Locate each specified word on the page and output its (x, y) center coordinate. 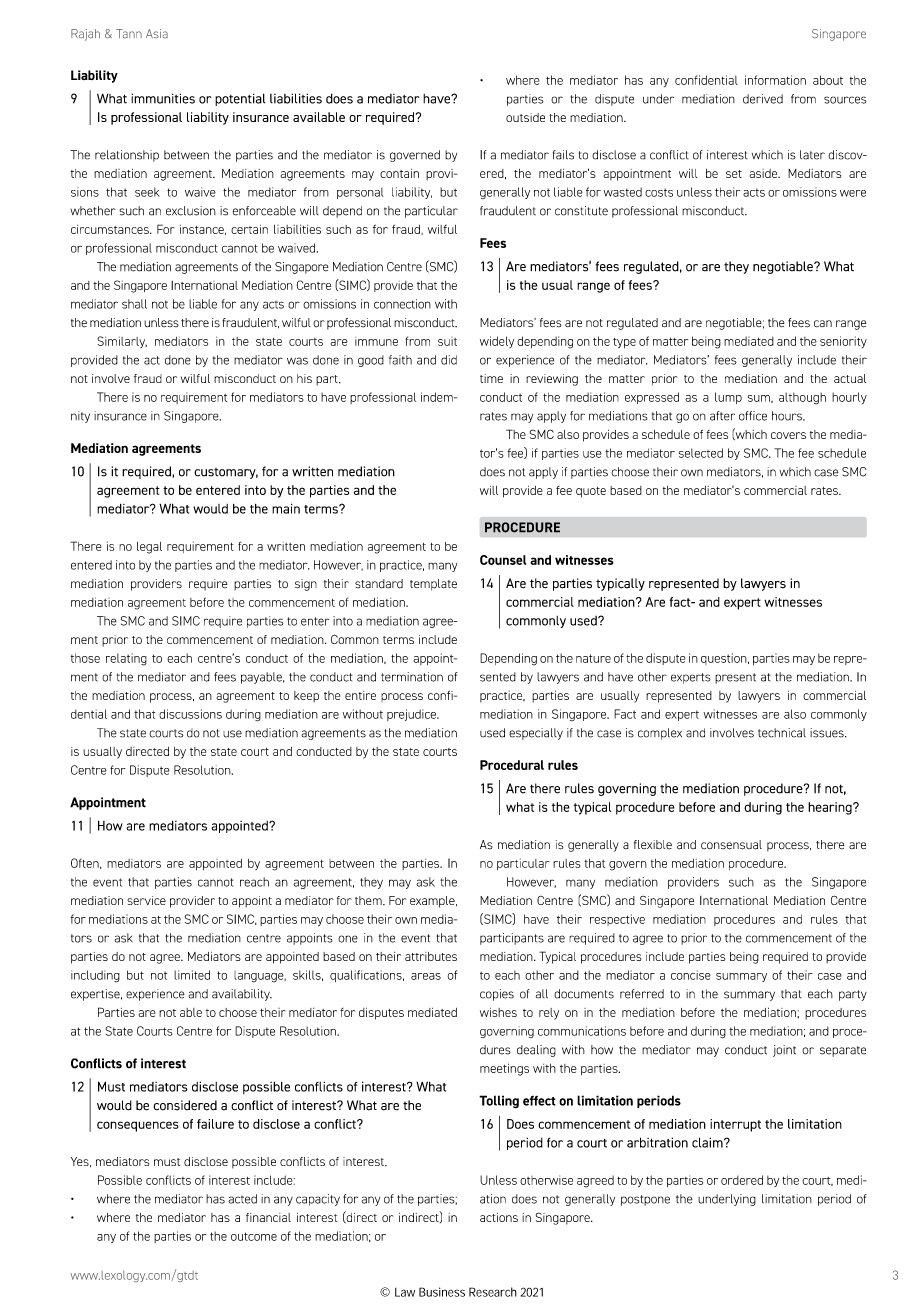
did (449, 360)
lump (728, 398)
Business (442, 1292)
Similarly (122, 342)
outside (525, 117)
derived (763, 99)
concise (691, 975)
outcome (254, 1236)
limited (192, 975)
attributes (431, 956)
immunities (163, 98)
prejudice (412, 715)
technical (782, 733)
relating (126, 659)
